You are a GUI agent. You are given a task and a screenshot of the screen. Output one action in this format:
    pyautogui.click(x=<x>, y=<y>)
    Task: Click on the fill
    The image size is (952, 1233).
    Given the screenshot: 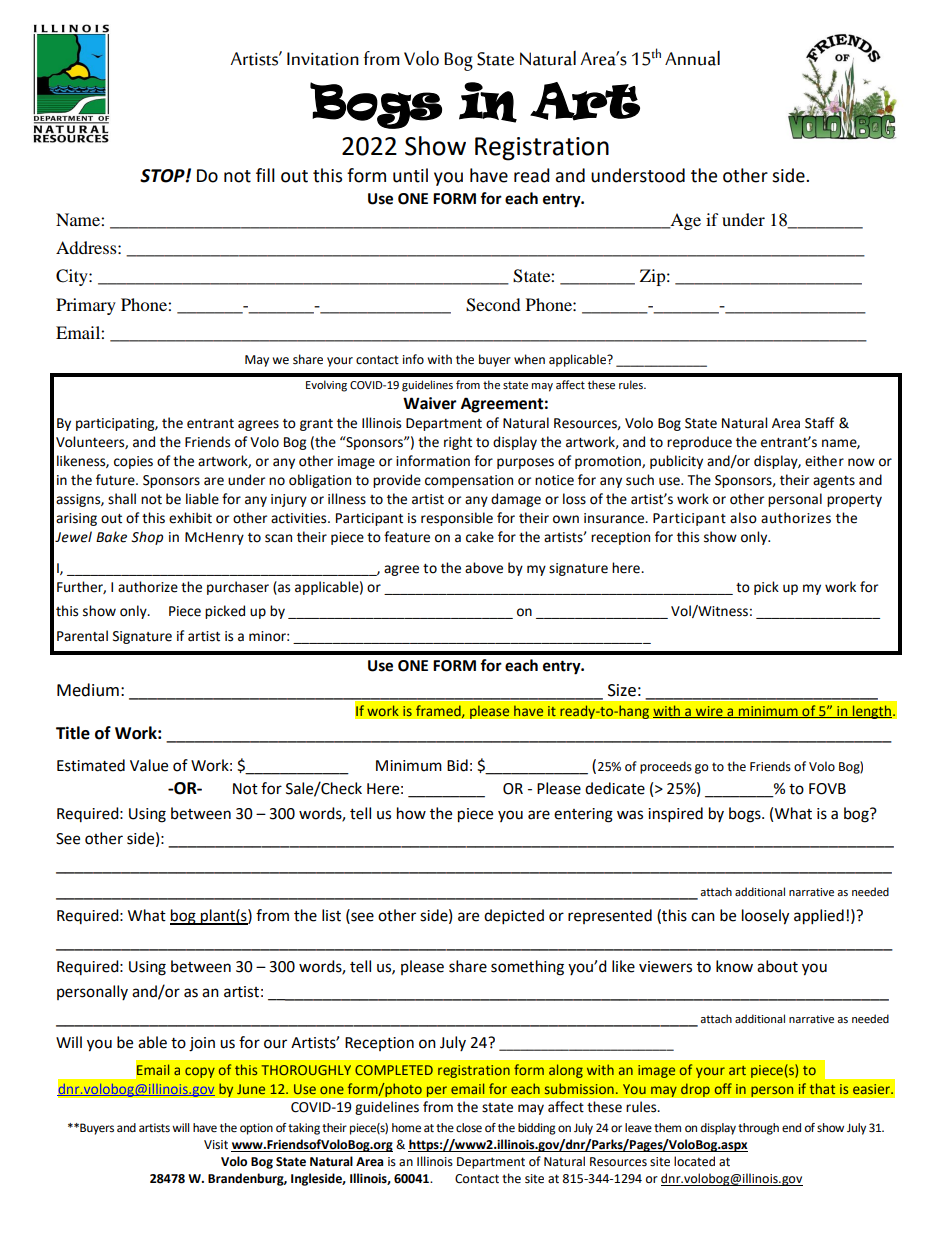 What is the action you would take?
    pyautogui.click(x=265, y=175)
